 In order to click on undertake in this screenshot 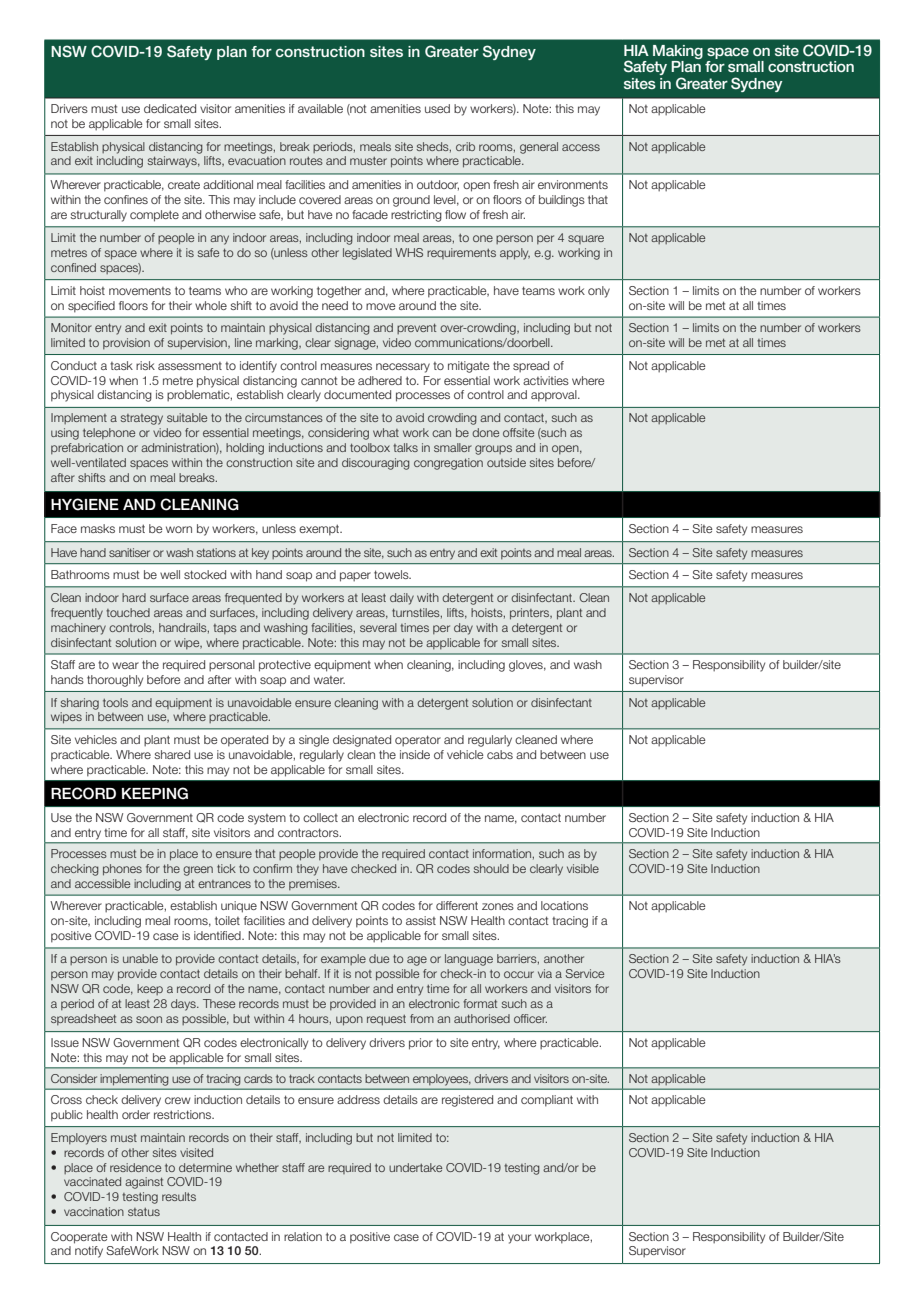, I will do `click(415, 1167)`.
